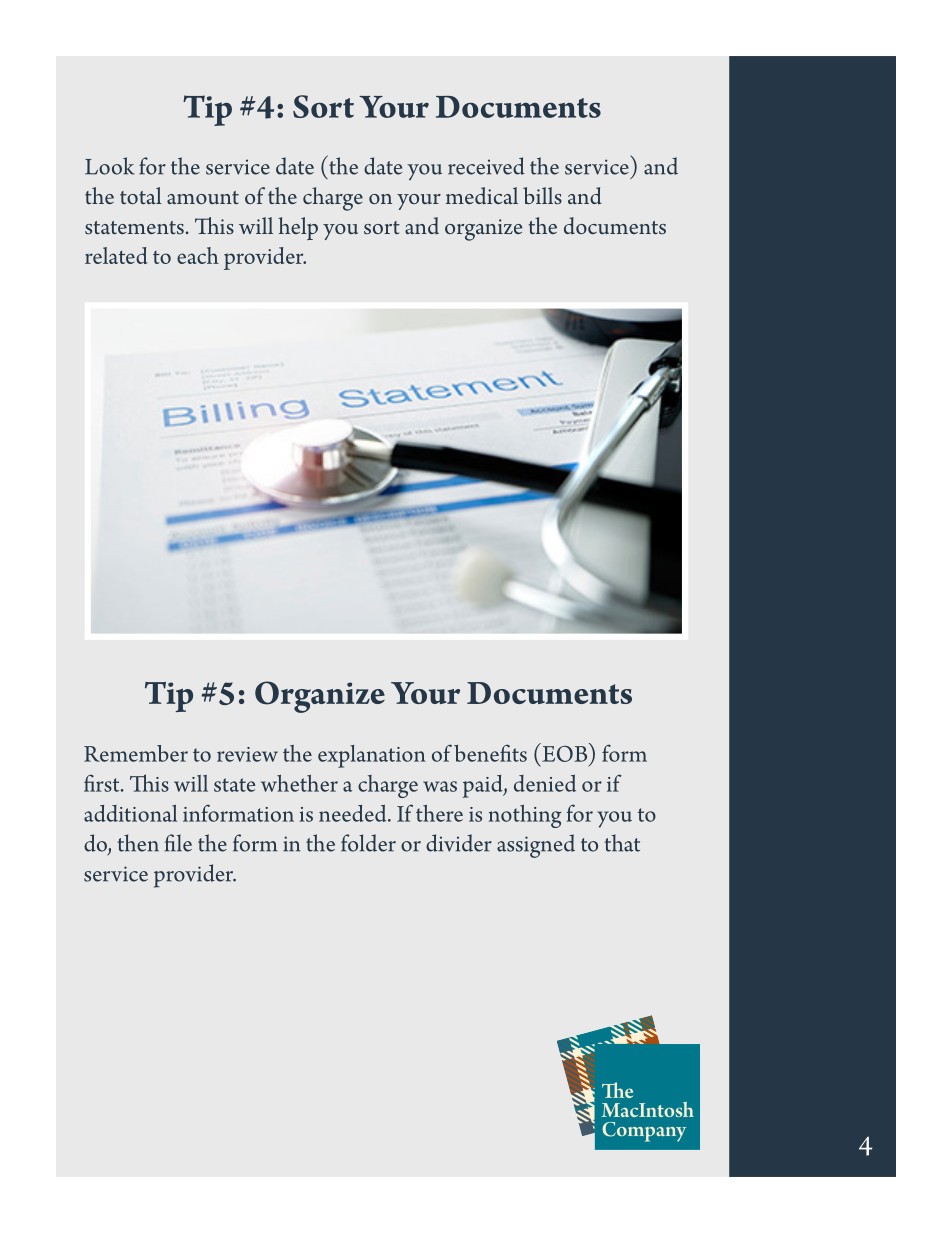  What do you see at coordinates (490, 753) in the image?
I see `benefits` at bounding box center [490, 753].
